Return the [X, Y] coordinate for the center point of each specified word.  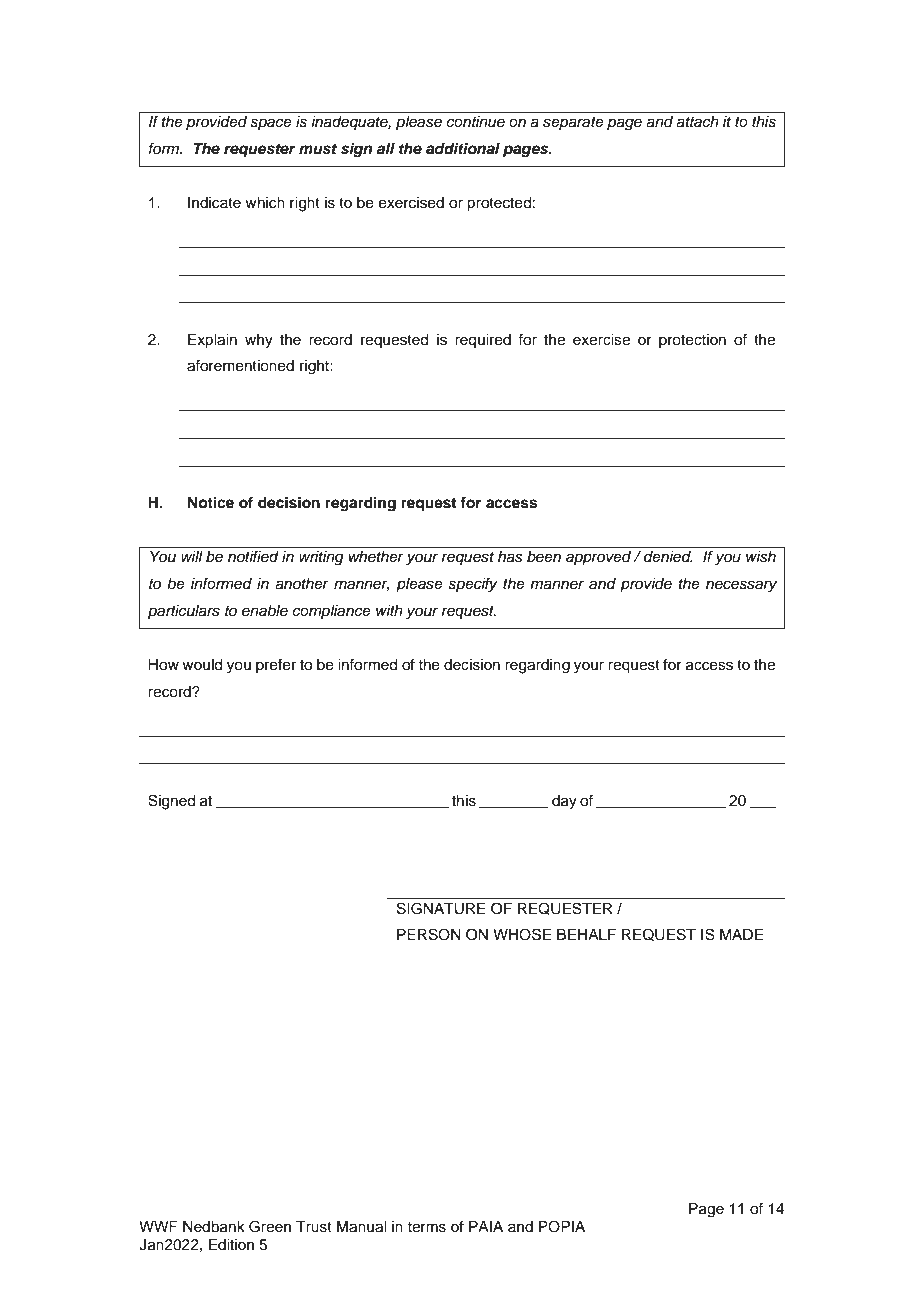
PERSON [429, 934]
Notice [211, 502]
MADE [741, 934]
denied [668, 557]
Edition [231, 1245]
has [510, 557]
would [202, 665]
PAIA [486, 1226]
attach [697, 122]
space [271, 124]
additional [463, 148]
